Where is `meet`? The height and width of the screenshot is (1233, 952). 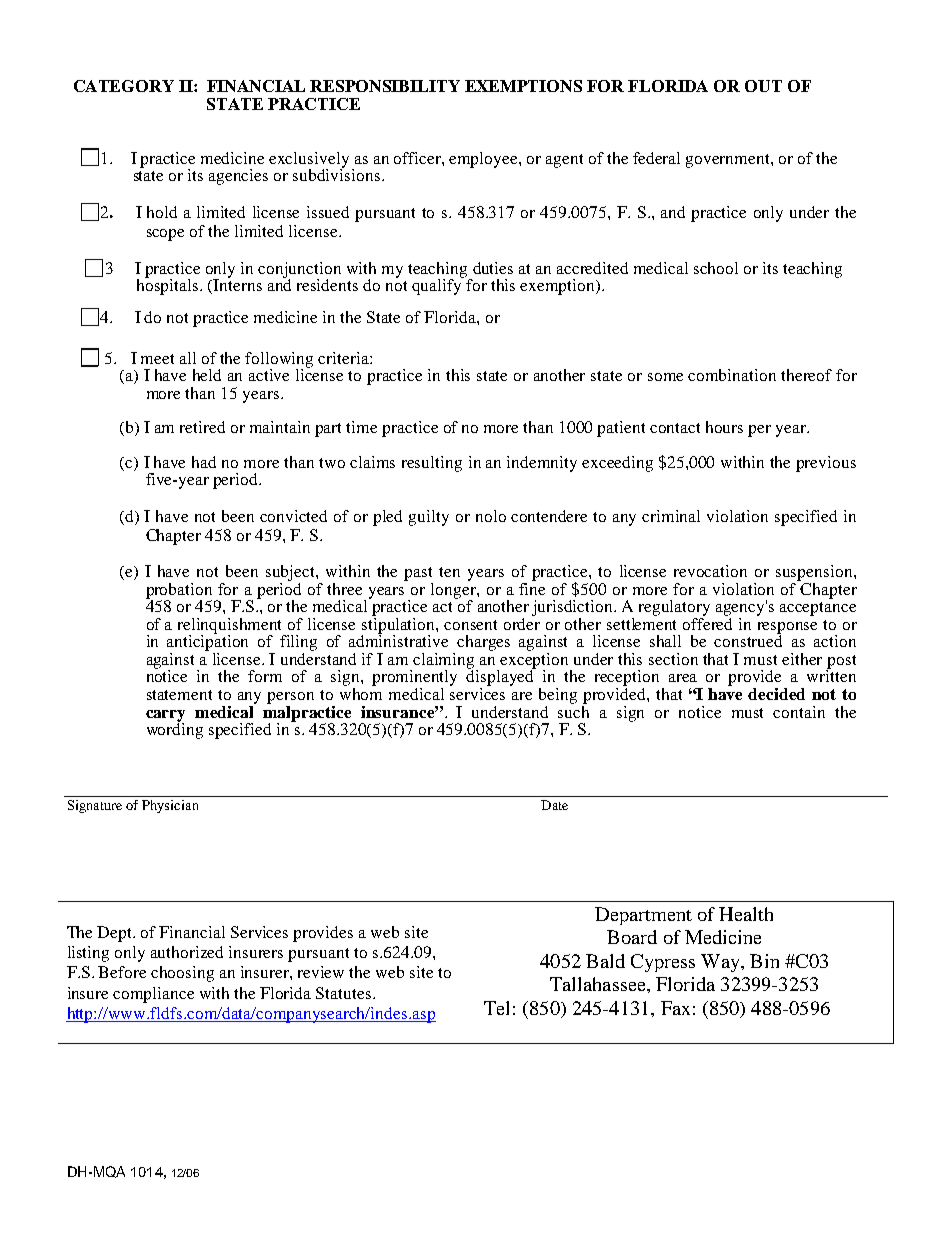
meet is located at coordinates (157, 359).
